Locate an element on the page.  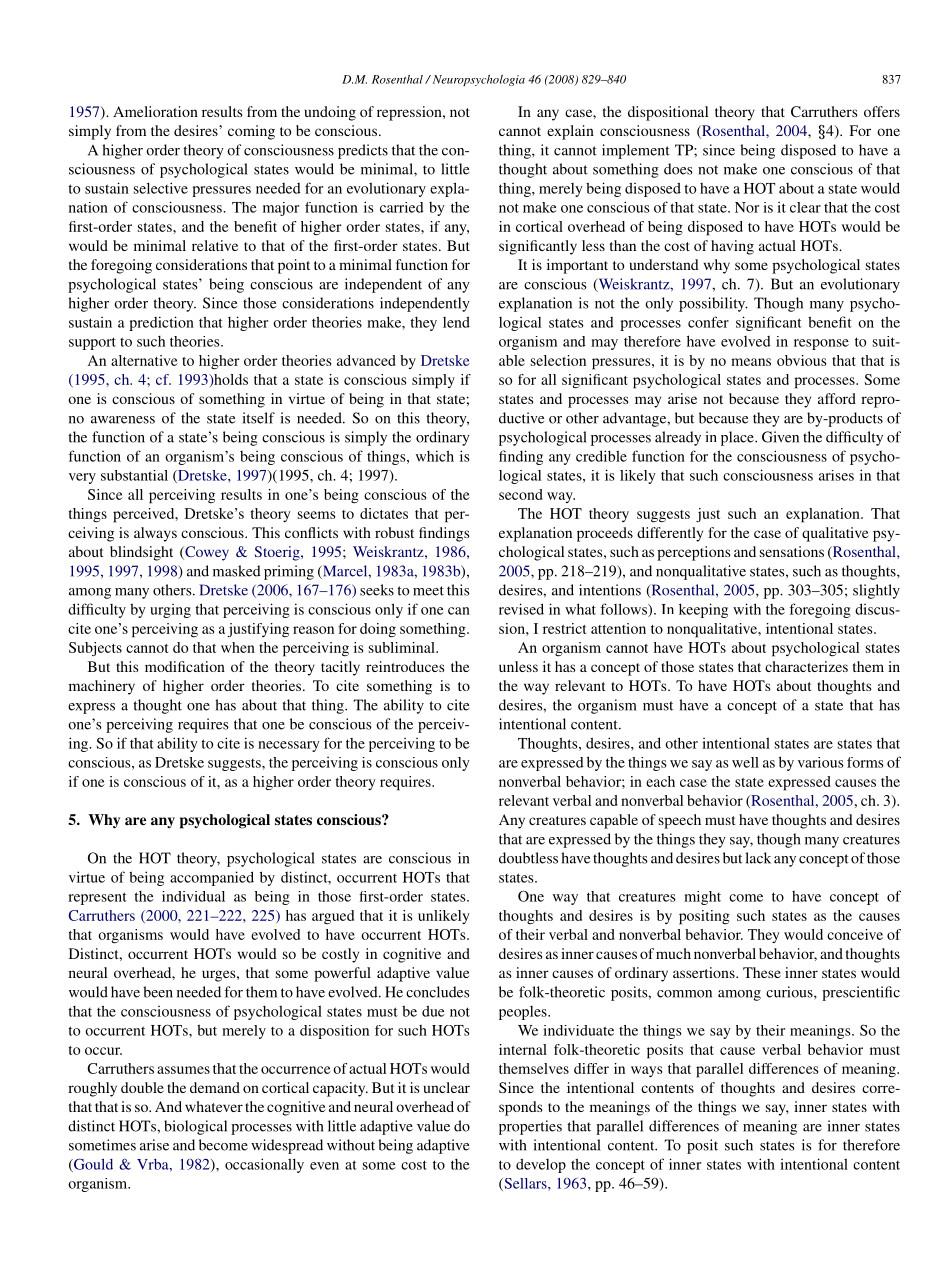
revised is located at coordinates (521, 609).
